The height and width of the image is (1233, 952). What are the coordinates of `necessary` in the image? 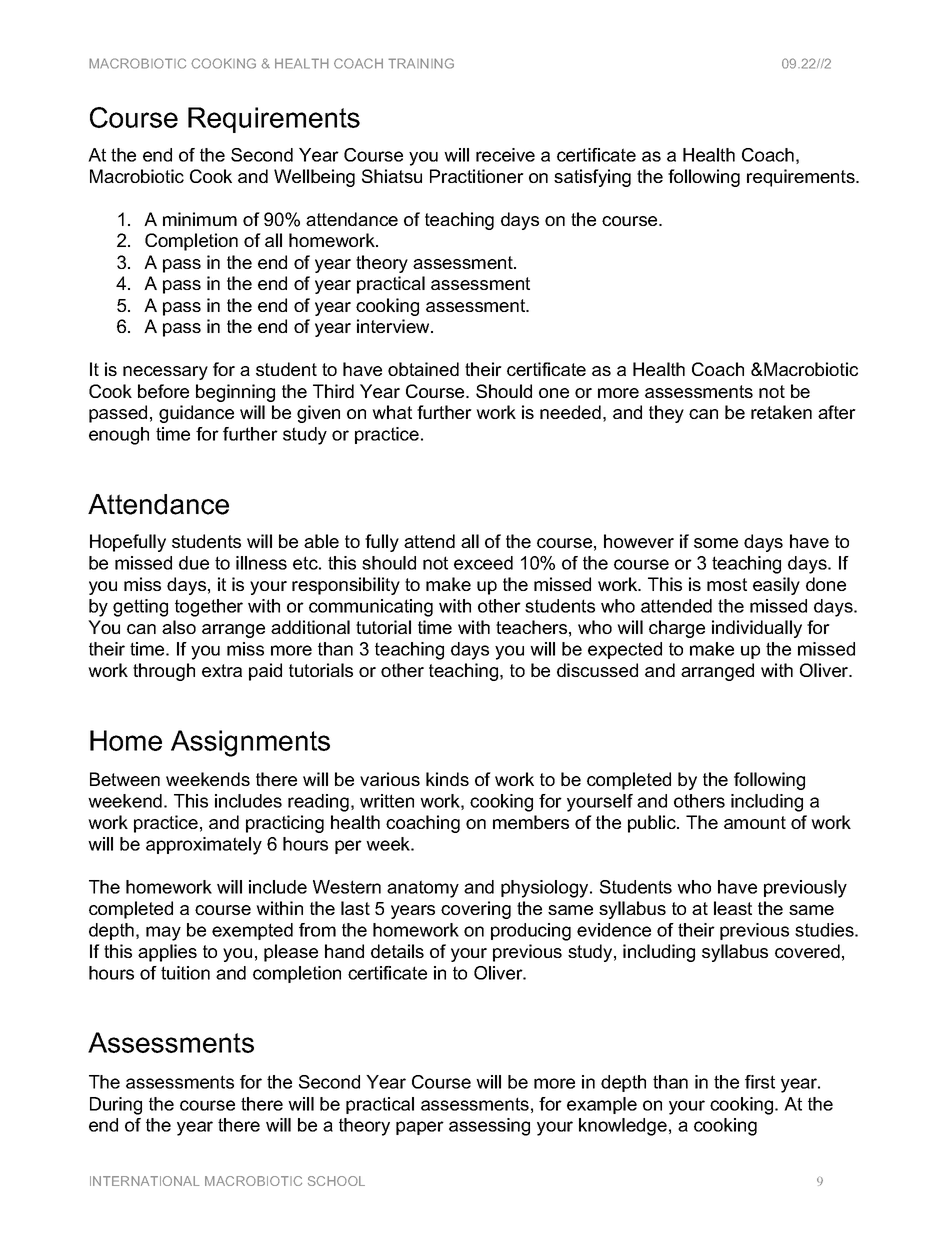 It's located at (165, 373).
